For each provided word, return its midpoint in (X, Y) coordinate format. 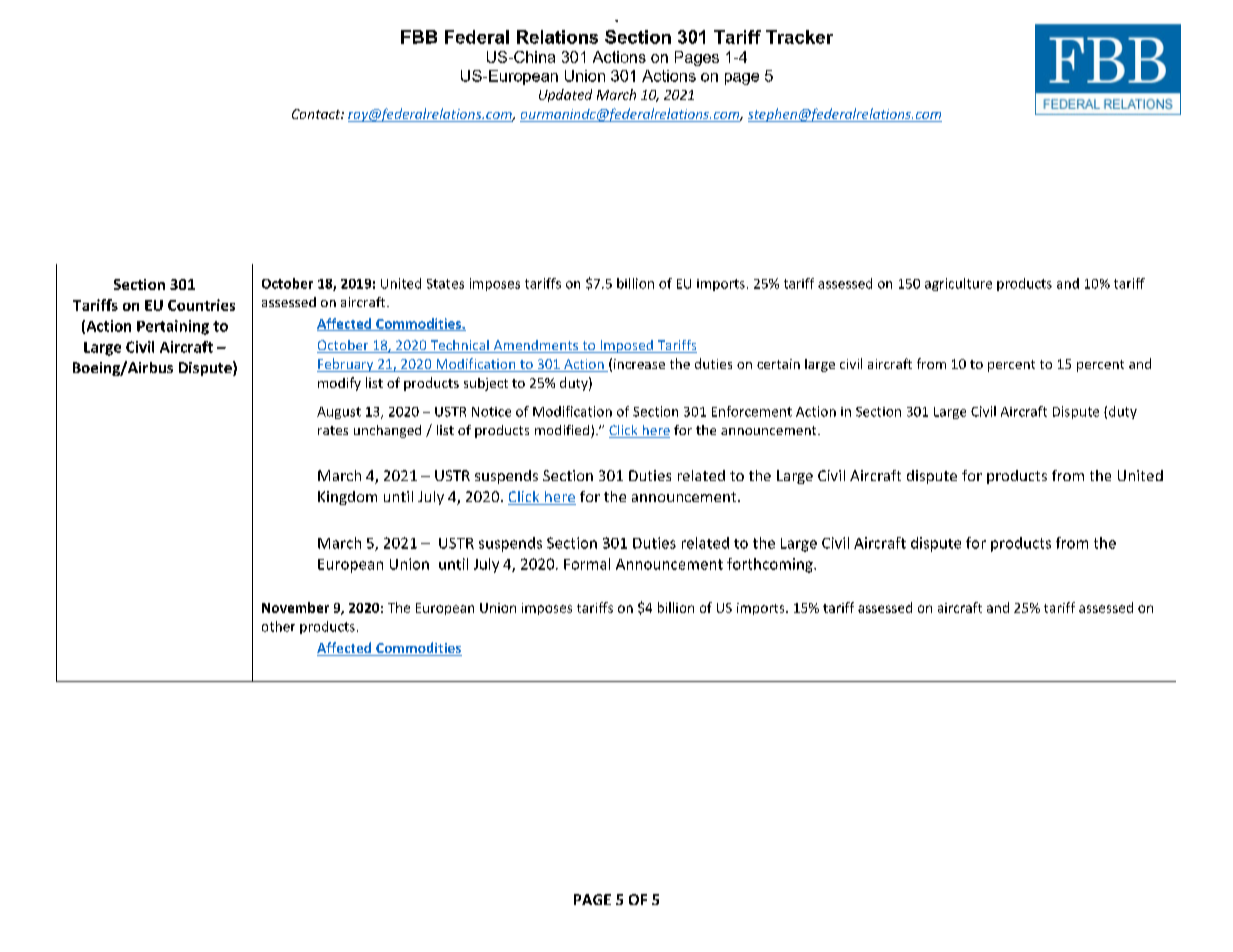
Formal (587, 564)
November (295, 607)
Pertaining (173, 327)
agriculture (958, 284)
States (445, 284)
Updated (565, 95)
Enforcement (752, 411)
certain (778, 364)
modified (562, 430)
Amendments (536, 346)
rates (333, 430)
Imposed (626, 346)
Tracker (799, 37)
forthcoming (771, 565)
